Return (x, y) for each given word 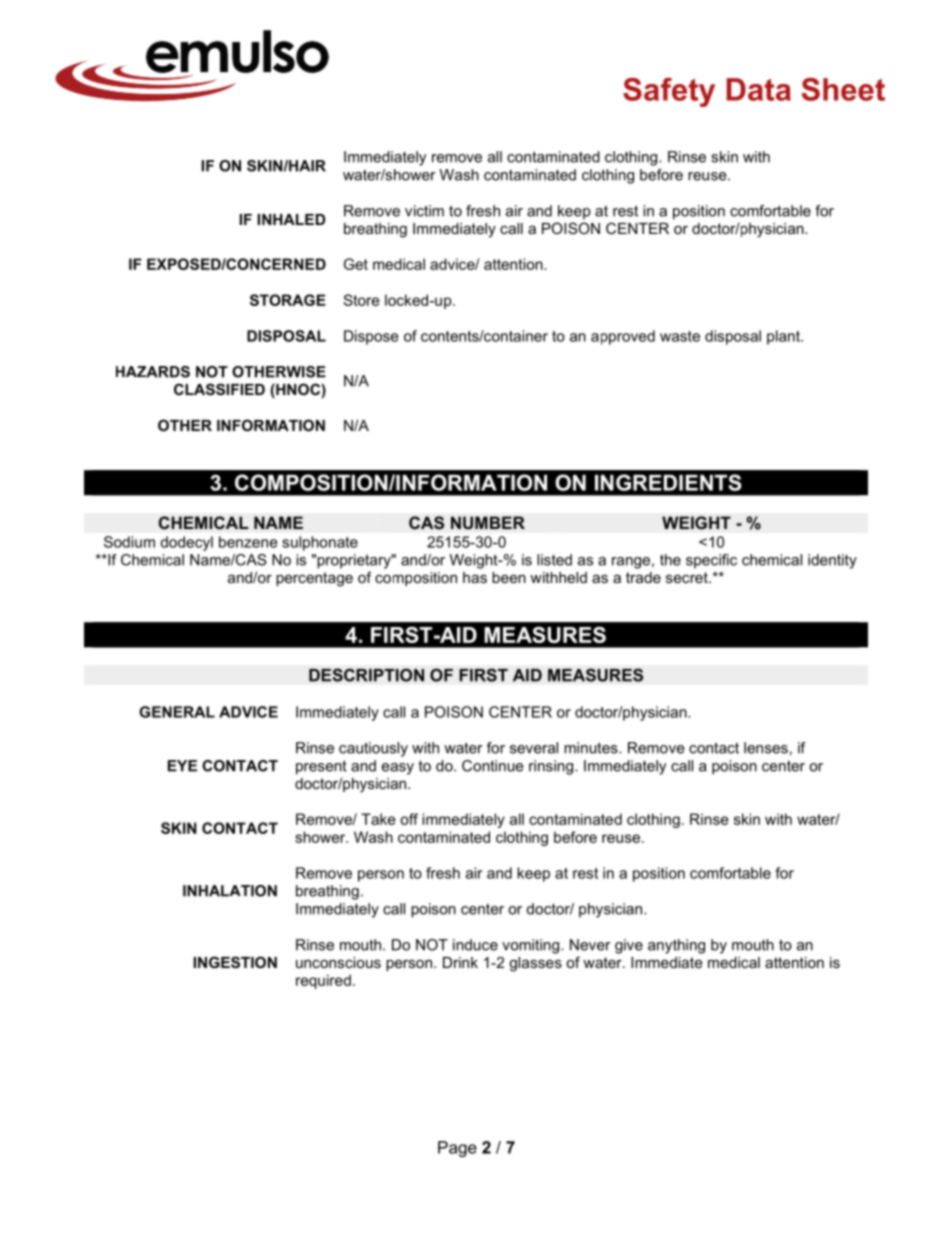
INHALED (291, 219)
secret (688, 577)
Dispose (371, 337)
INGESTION (235, 962)
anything (676, 946)
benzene (248, 542)
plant (784, 337)
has (475, 577)
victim (424, 211)
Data (759, 89)
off (409, 819)
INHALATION (230, 891)
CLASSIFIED (219, 389)
